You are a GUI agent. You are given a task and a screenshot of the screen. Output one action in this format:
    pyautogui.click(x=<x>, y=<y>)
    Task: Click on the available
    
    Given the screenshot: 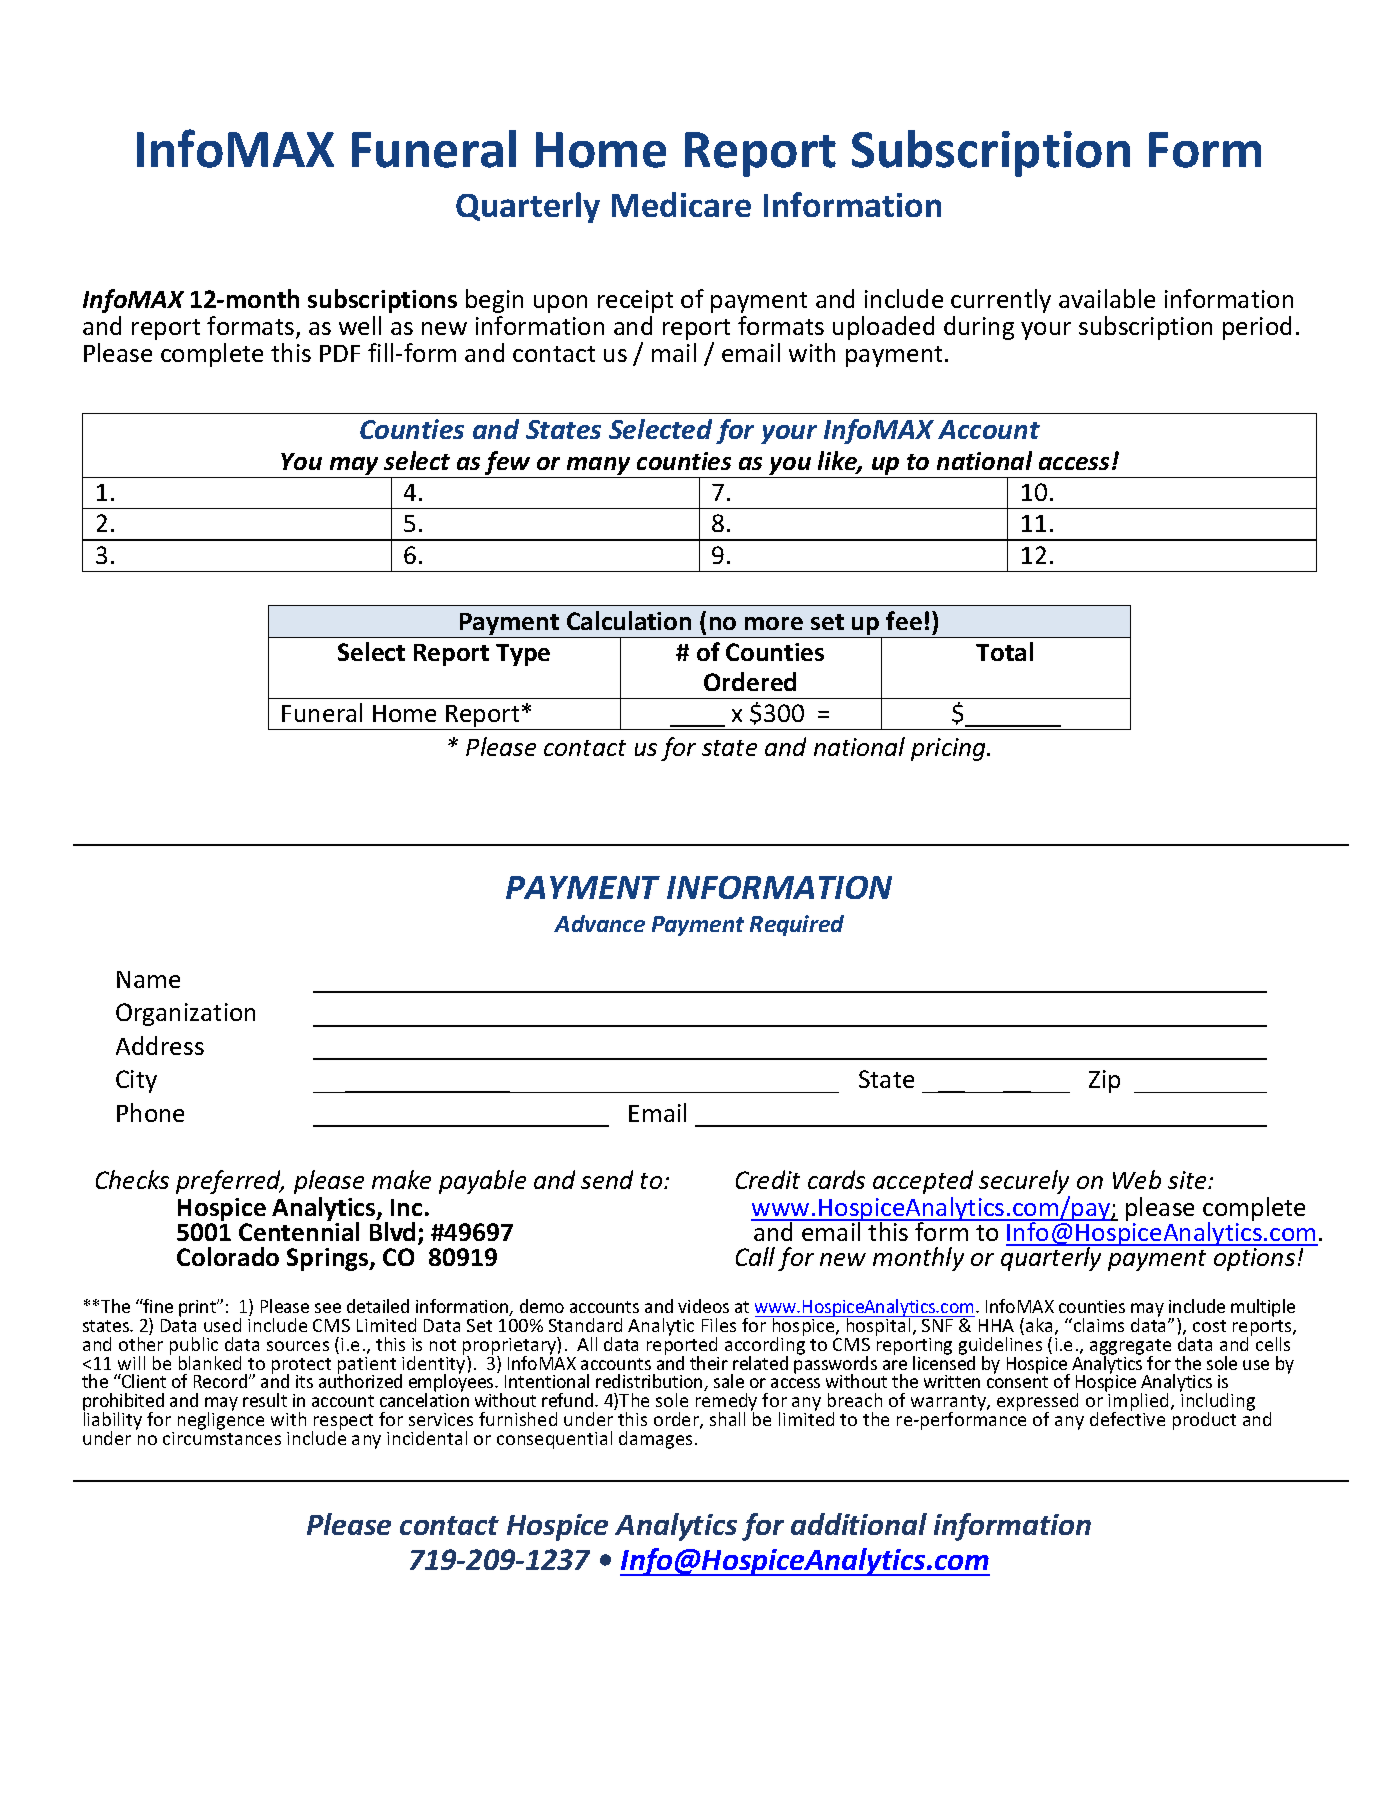 What is the action you would take?
    pyautogui.click(x=1107, y=298)
